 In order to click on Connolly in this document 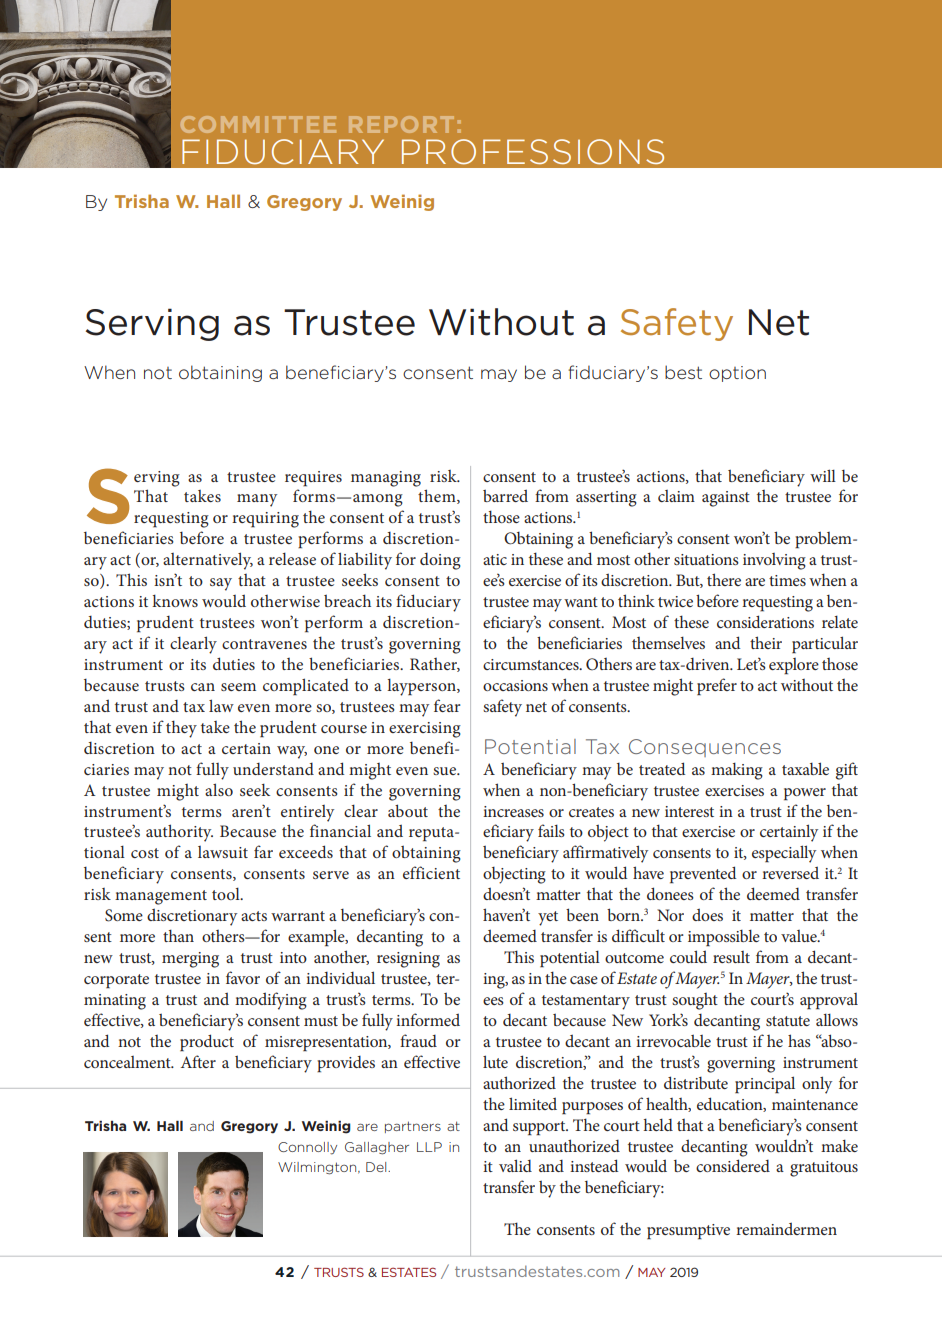, I will do `click(307, 1148)`.
